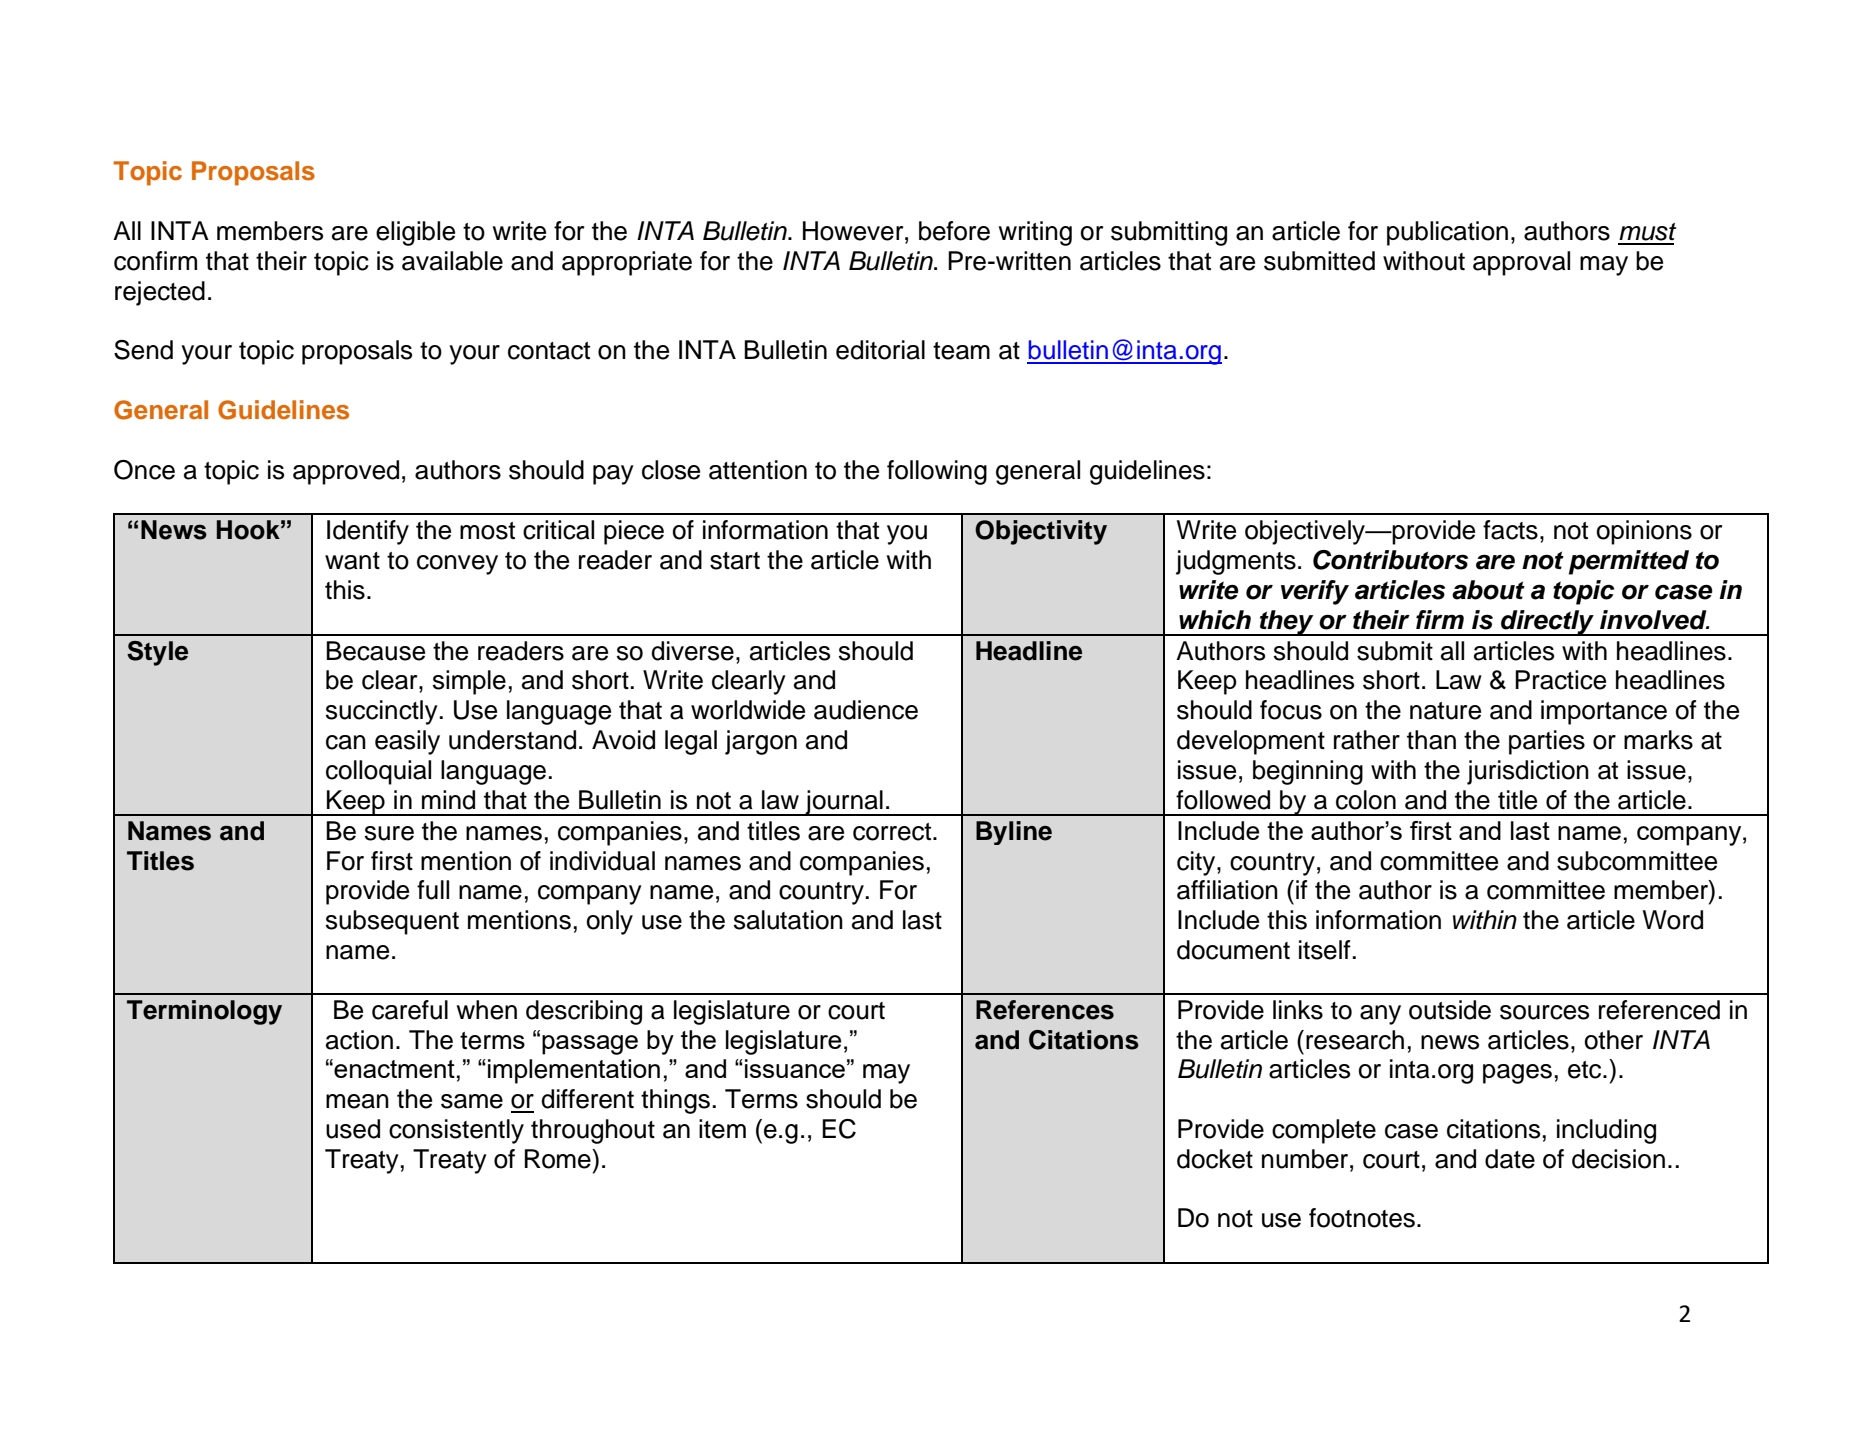  Describe the element at coordinates (346, 472) in the page. I see `approved` at that location.
